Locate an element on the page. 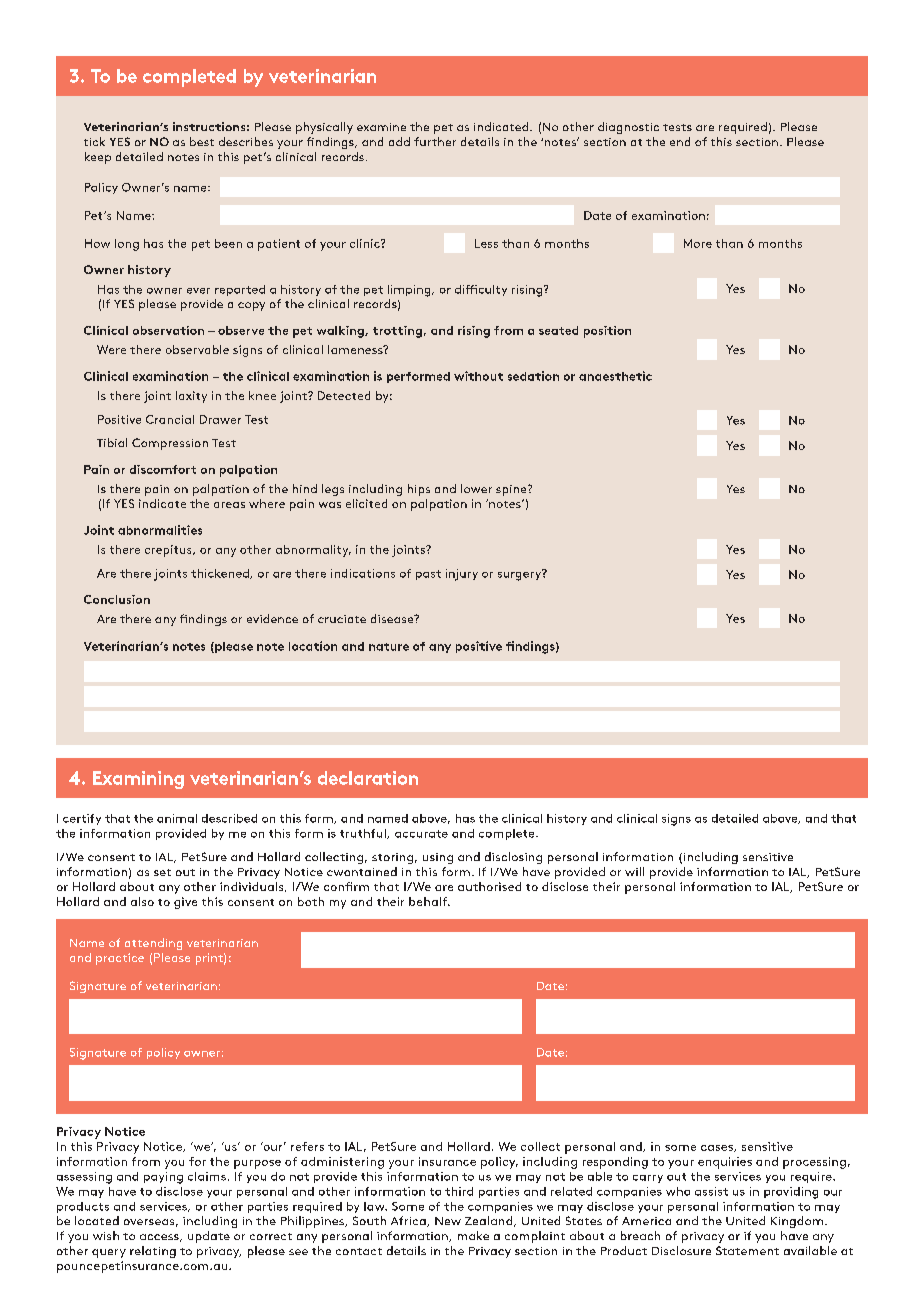 Image resolution: width=924 pixels, height=1308 pixels. will is located at coordinates (634, 871).
